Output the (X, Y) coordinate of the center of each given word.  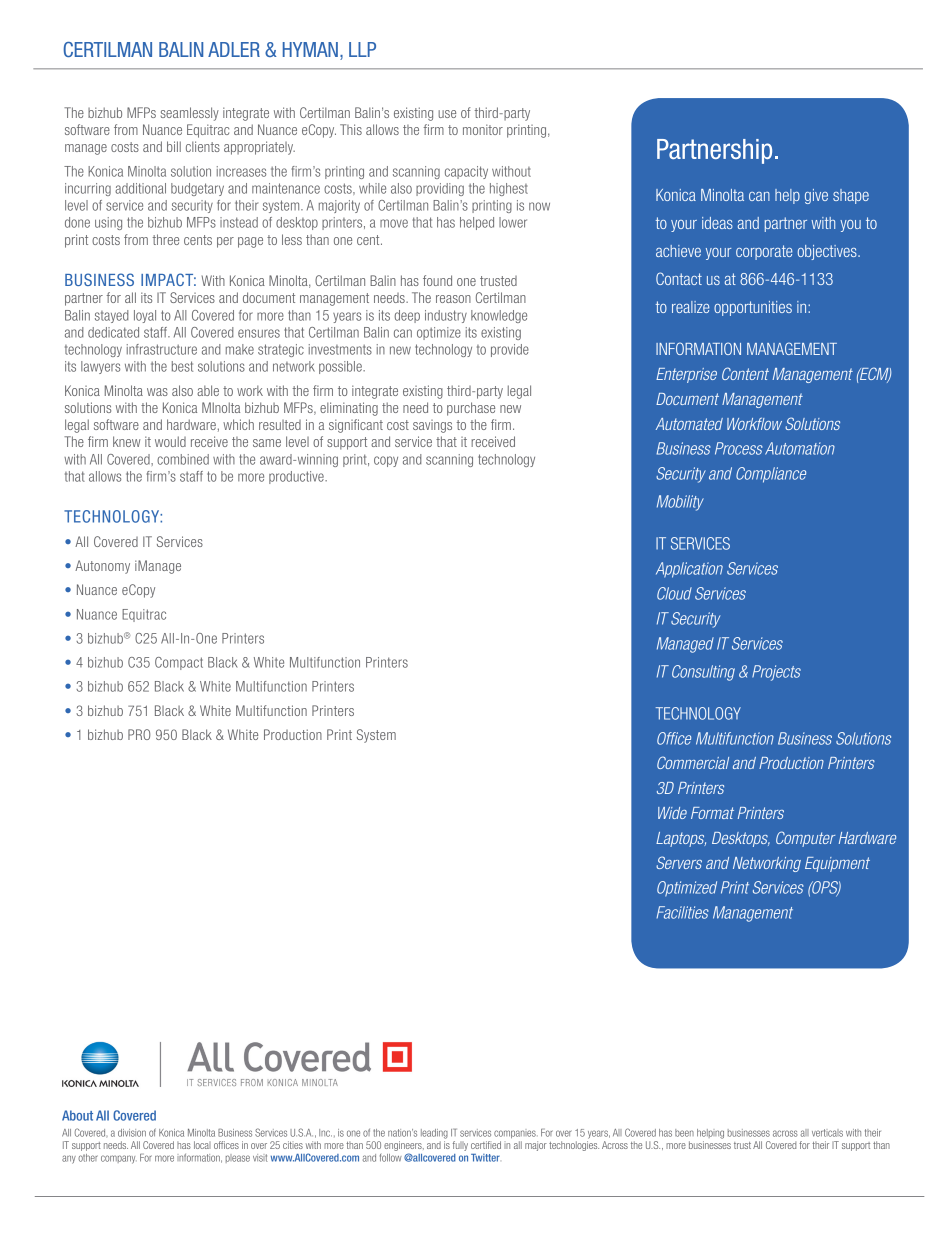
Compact (179, 663)
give (816, 196)
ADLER (234, 49)
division (132, 1133)
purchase (471, 409)
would (170, 441)
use (447, 114)
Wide (672, 813)
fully (460, 1146)
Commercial (693, 762)
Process (739, 448)
